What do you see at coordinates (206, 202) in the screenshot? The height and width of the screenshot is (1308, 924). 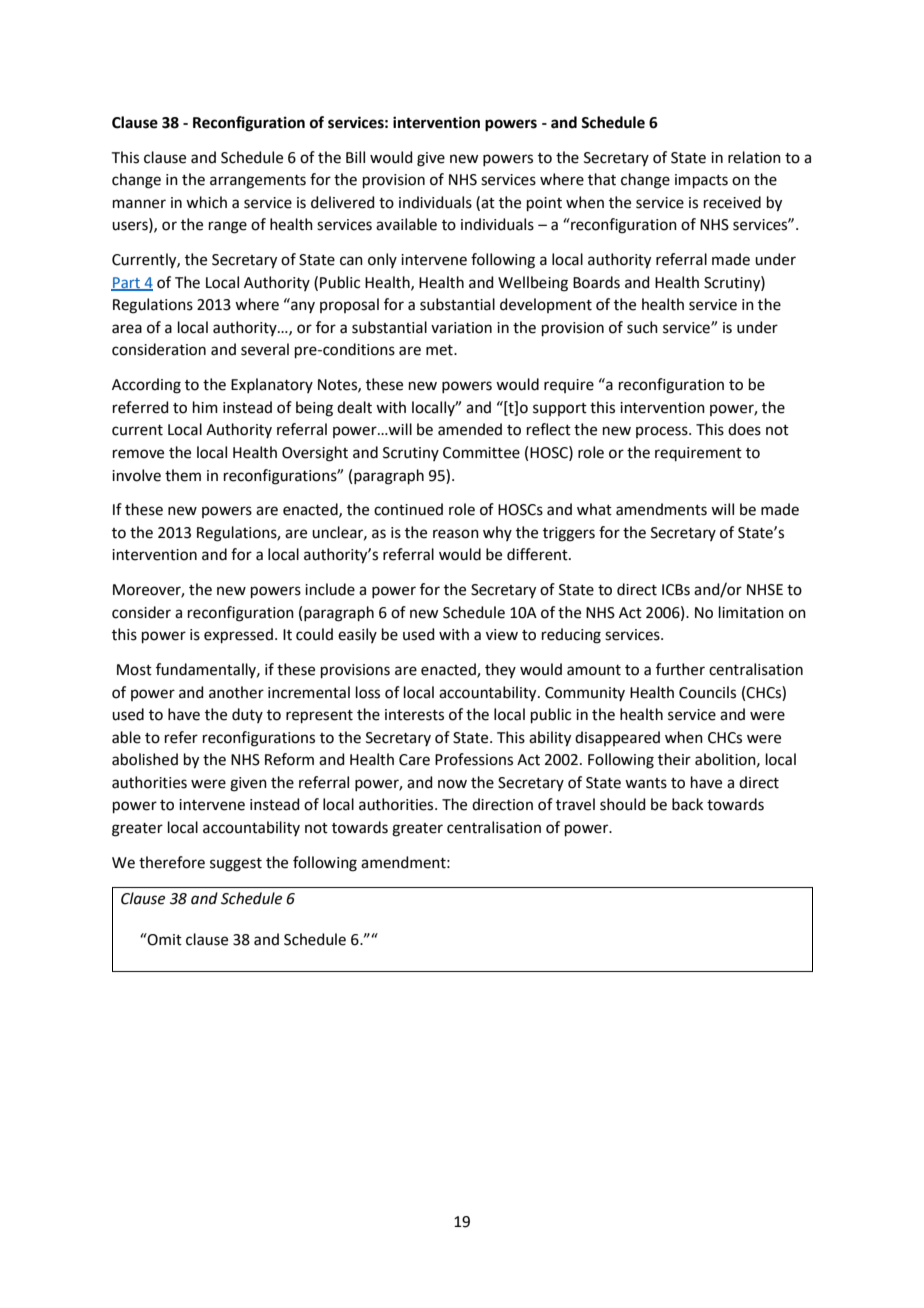 I see `which` at bounding box center [206, 202].
